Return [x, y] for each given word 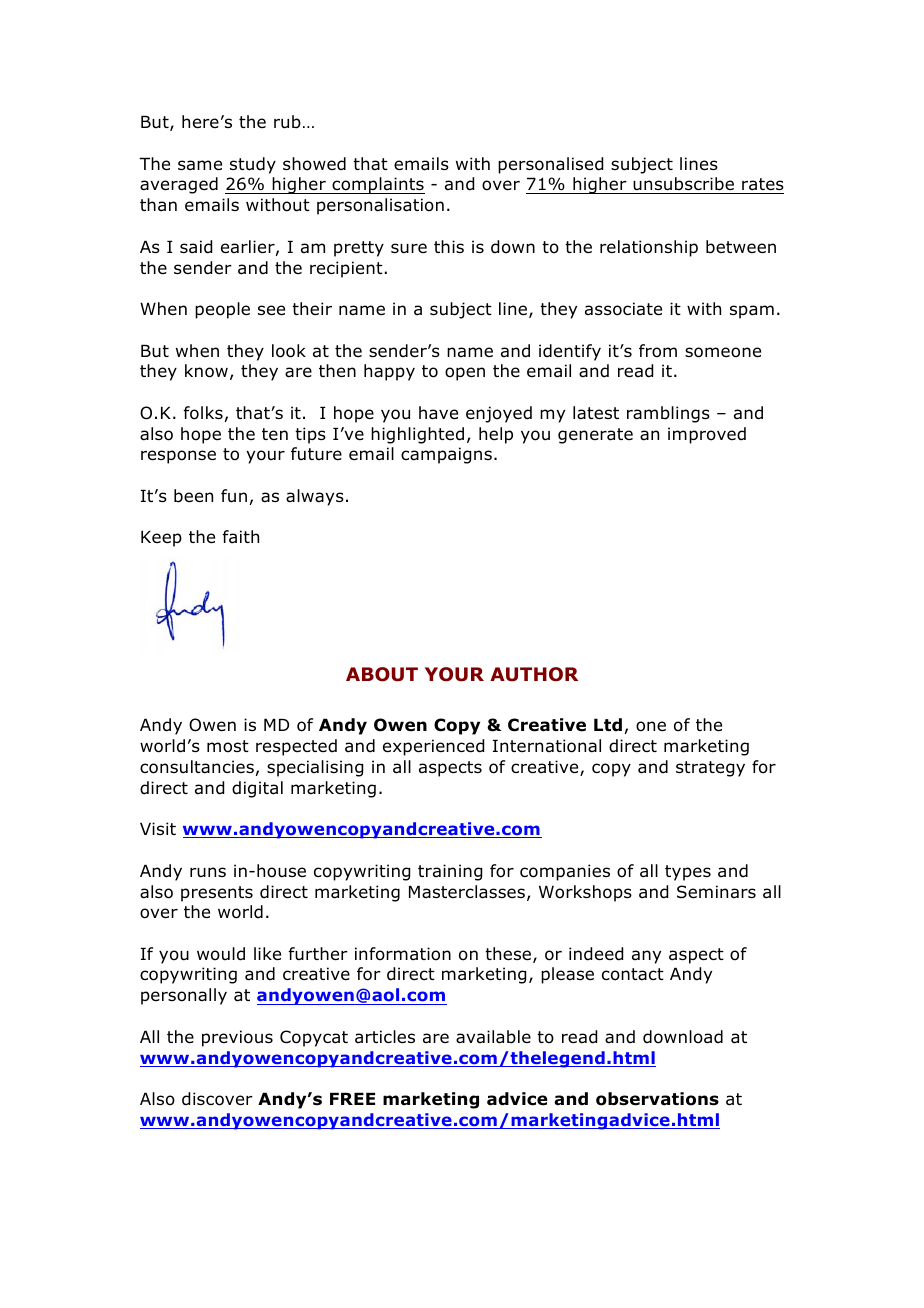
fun [234, 496]
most [228, 746]
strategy [710, 769]
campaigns [446, 455]
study [253, 165]
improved [707, 435]
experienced [433, 747]
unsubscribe [683, 185]
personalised [550, 165]
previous [237, 1038]
